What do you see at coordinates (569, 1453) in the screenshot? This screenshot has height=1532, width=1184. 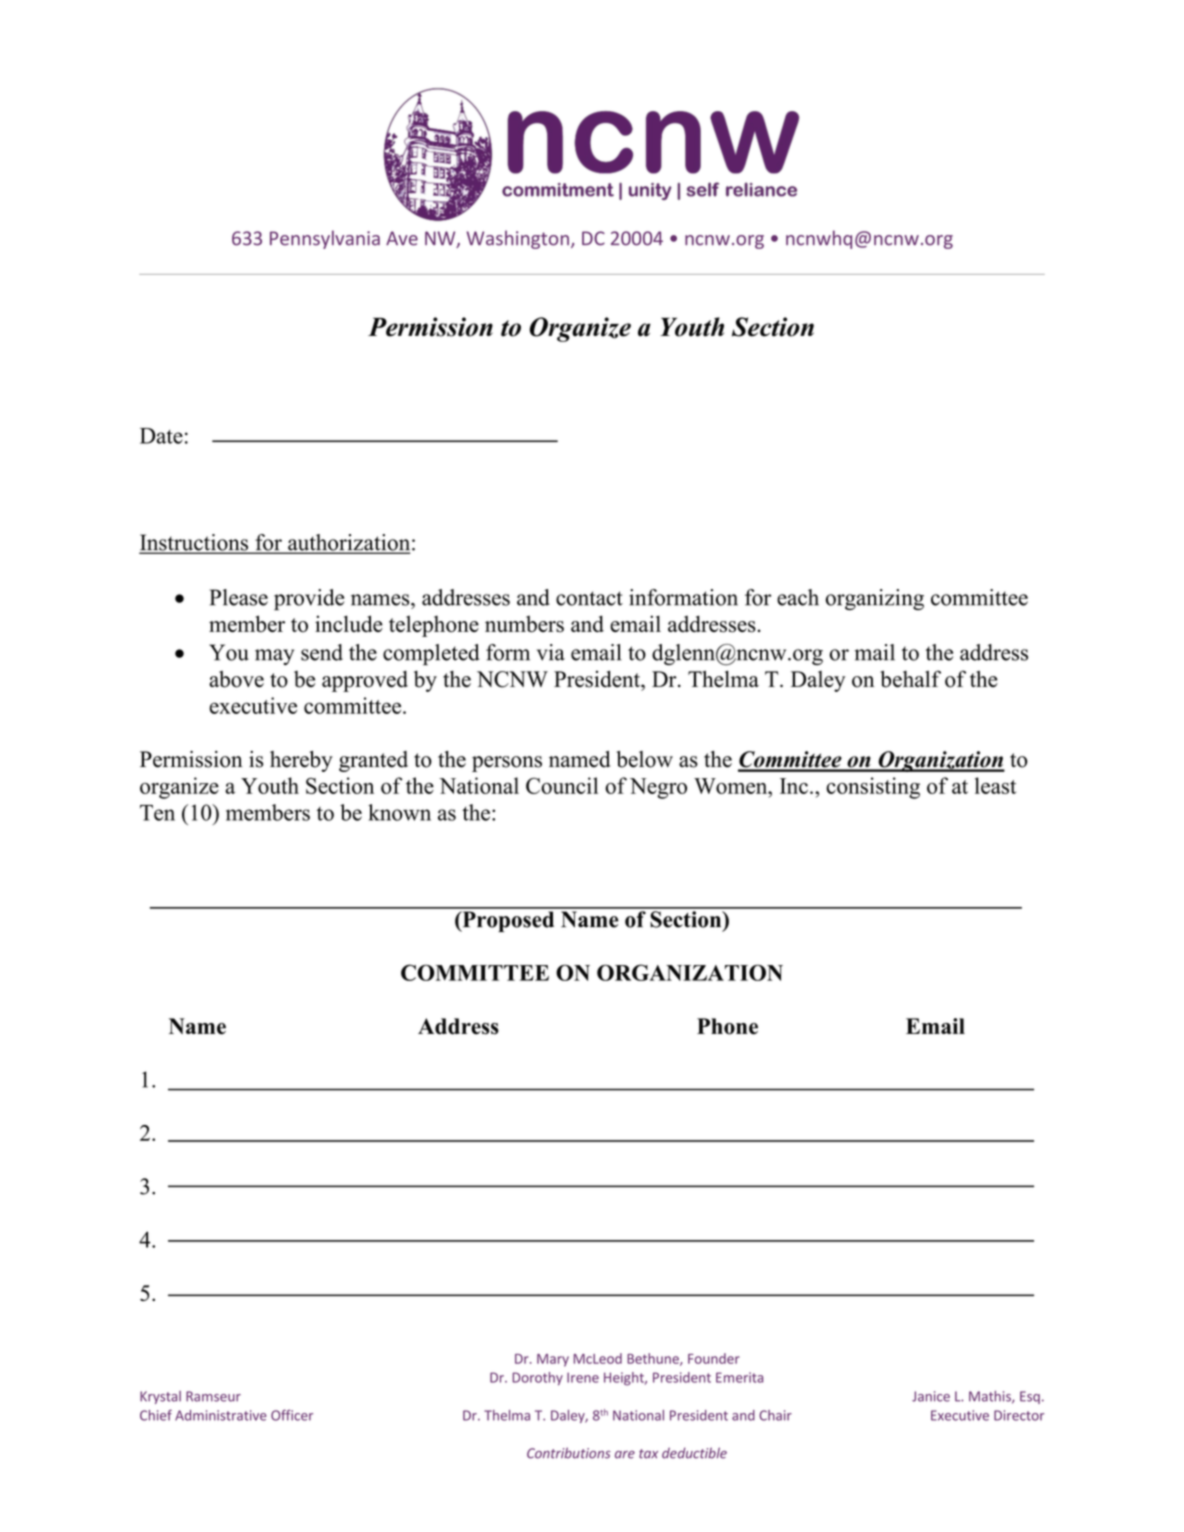 I see `Contributions` at bounding box center [569, 1453].
